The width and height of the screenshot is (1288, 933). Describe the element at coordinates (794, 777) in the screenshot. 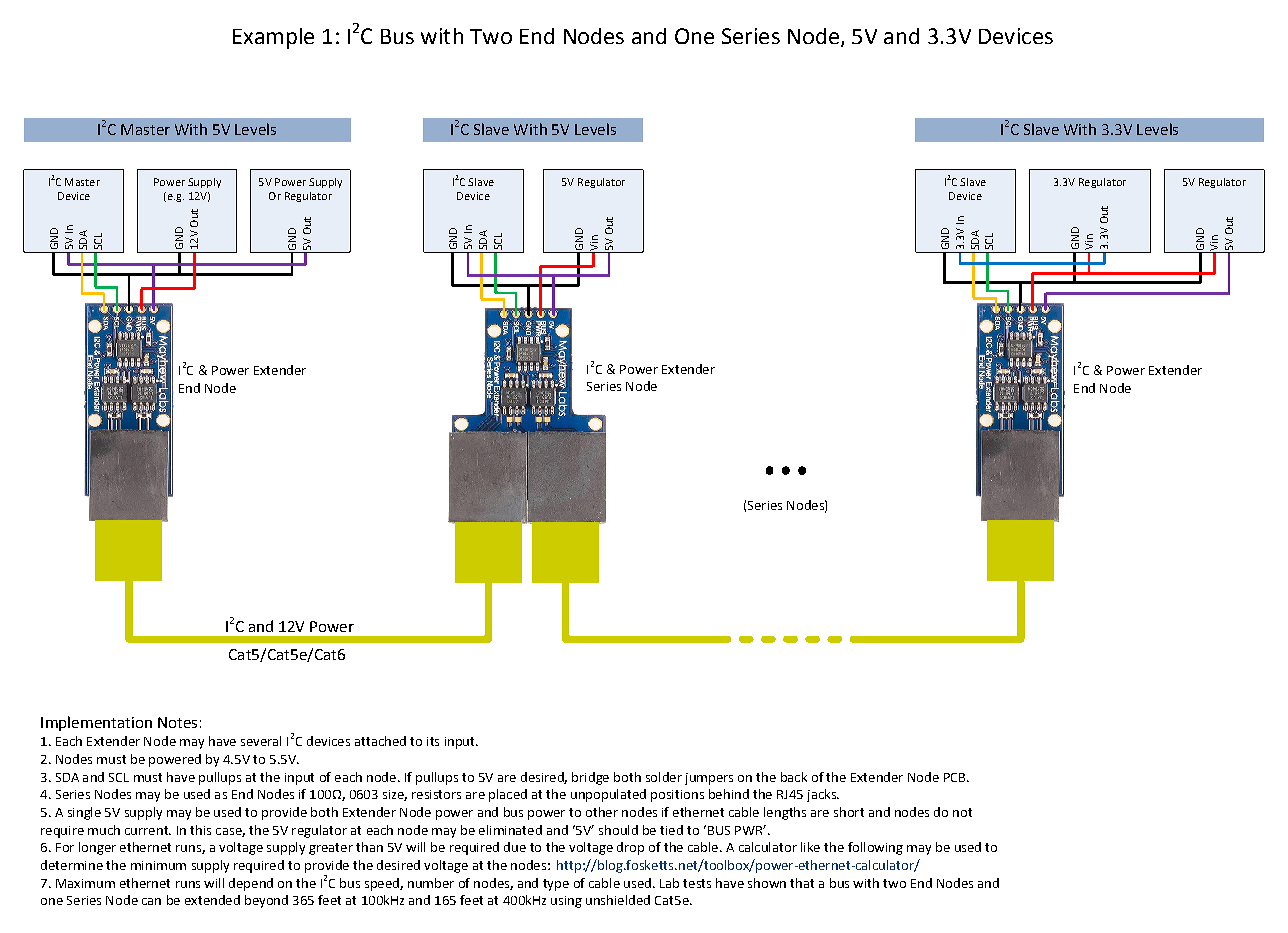

I see `back` at that location.
